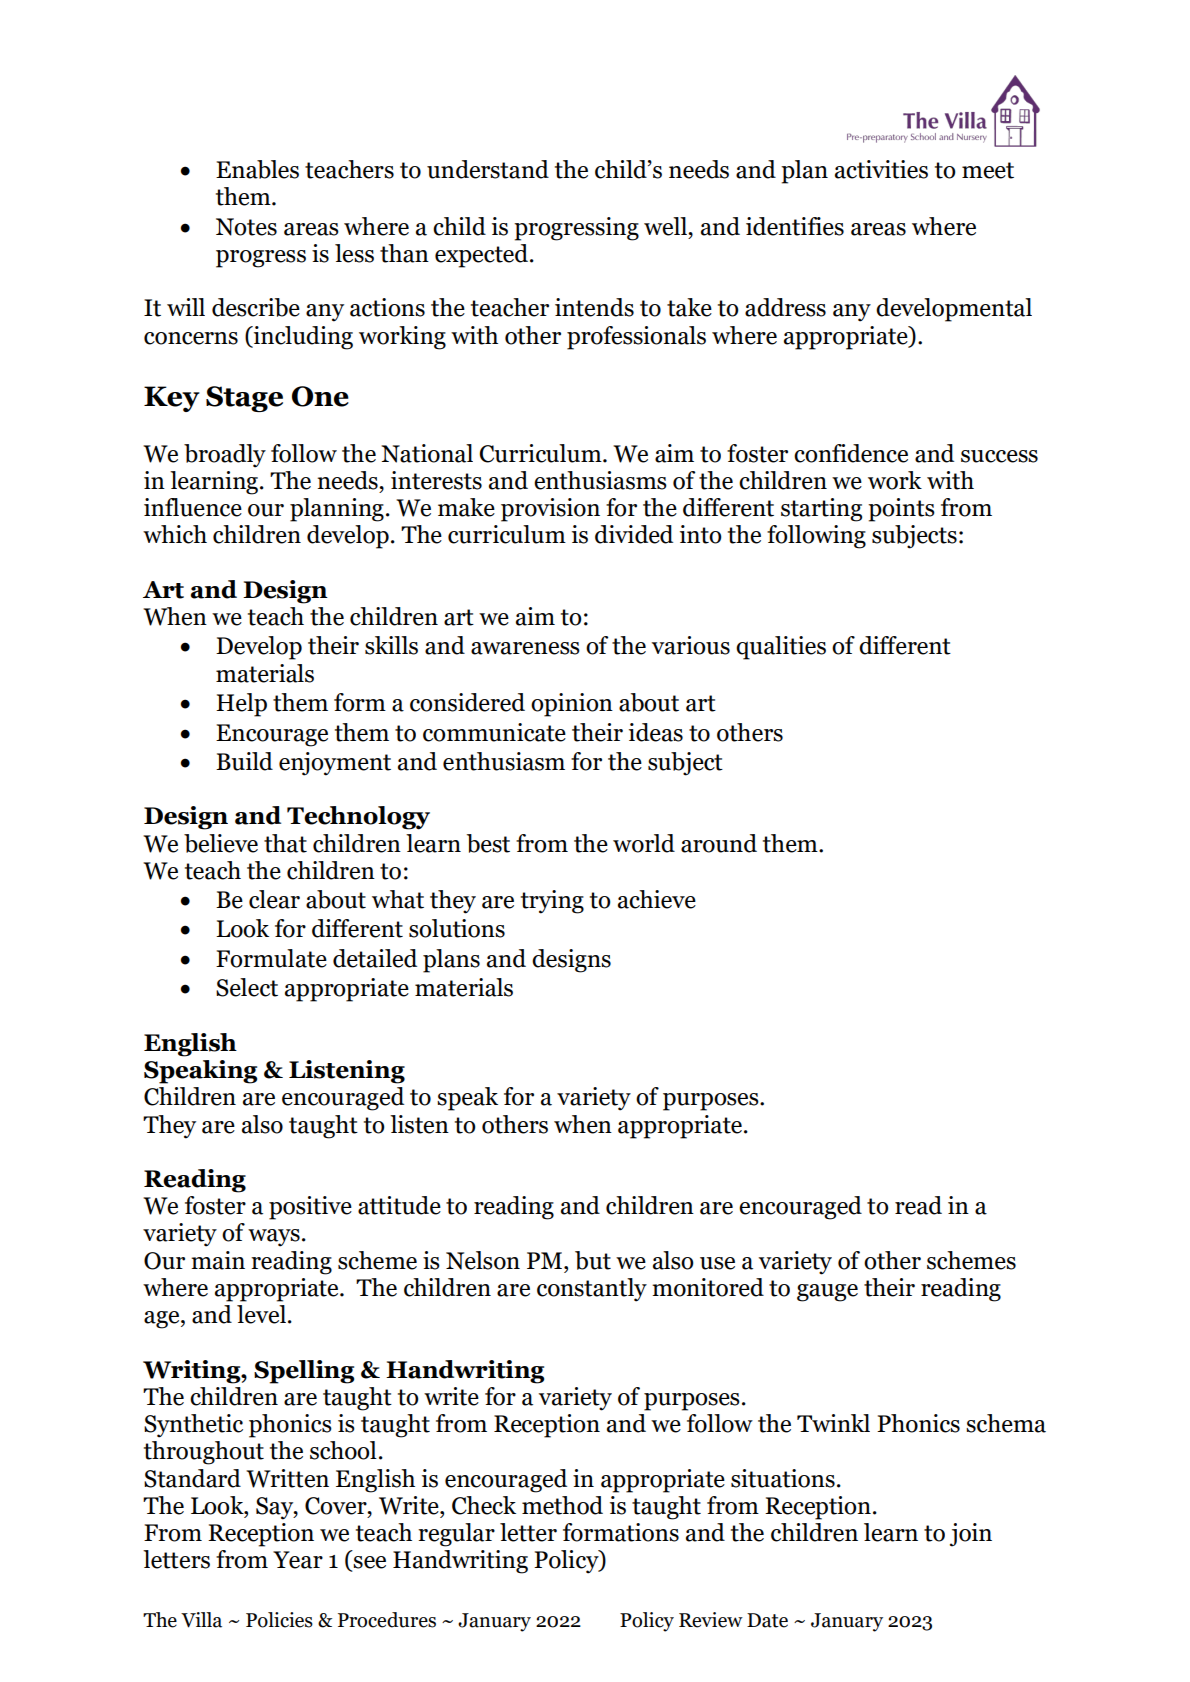  I want to click on method, so click(562, 1505).
